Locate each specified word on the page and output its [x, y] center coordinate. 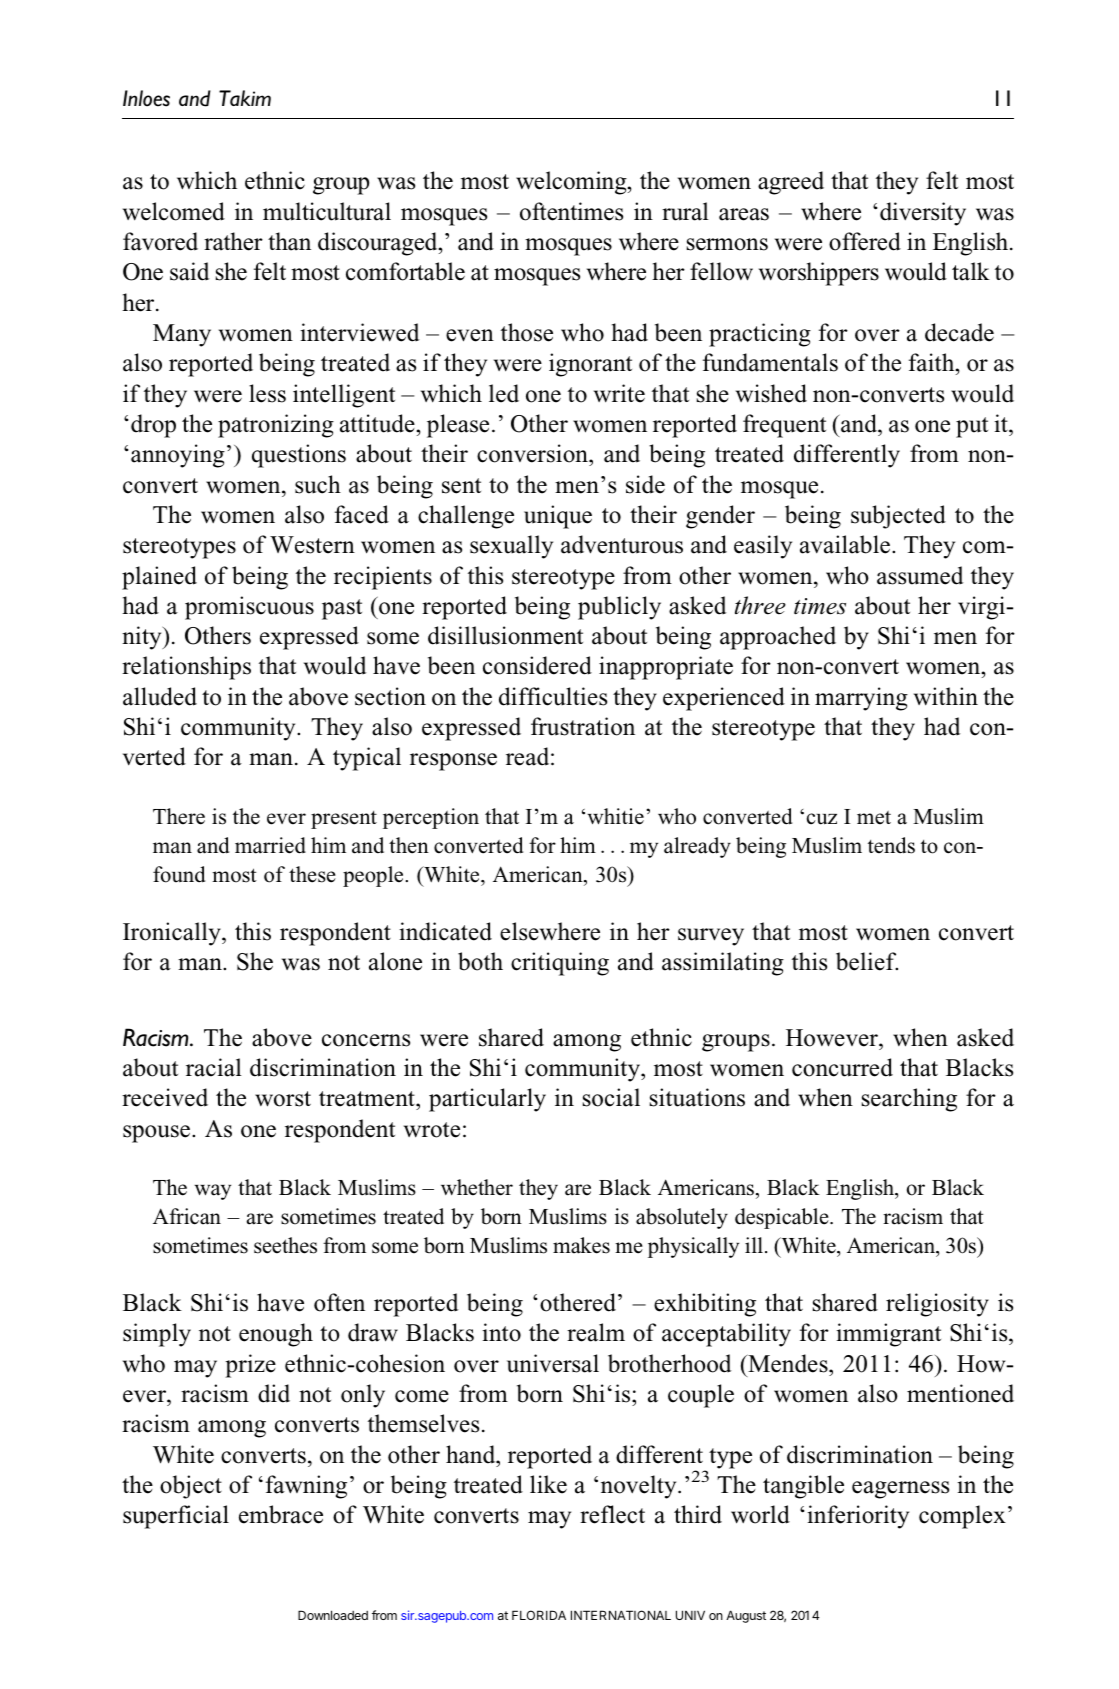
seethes [285, 1245]
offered [865, 241]
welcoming [572, 183]
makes [581, 1245]
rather [233, 241]
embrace [281, 1514]
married [270, 845]
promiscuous [249, 608]
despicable [783, 1218]
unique [558, 517]
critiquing [560, 964]
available [845, 544]
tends [891, 845]
